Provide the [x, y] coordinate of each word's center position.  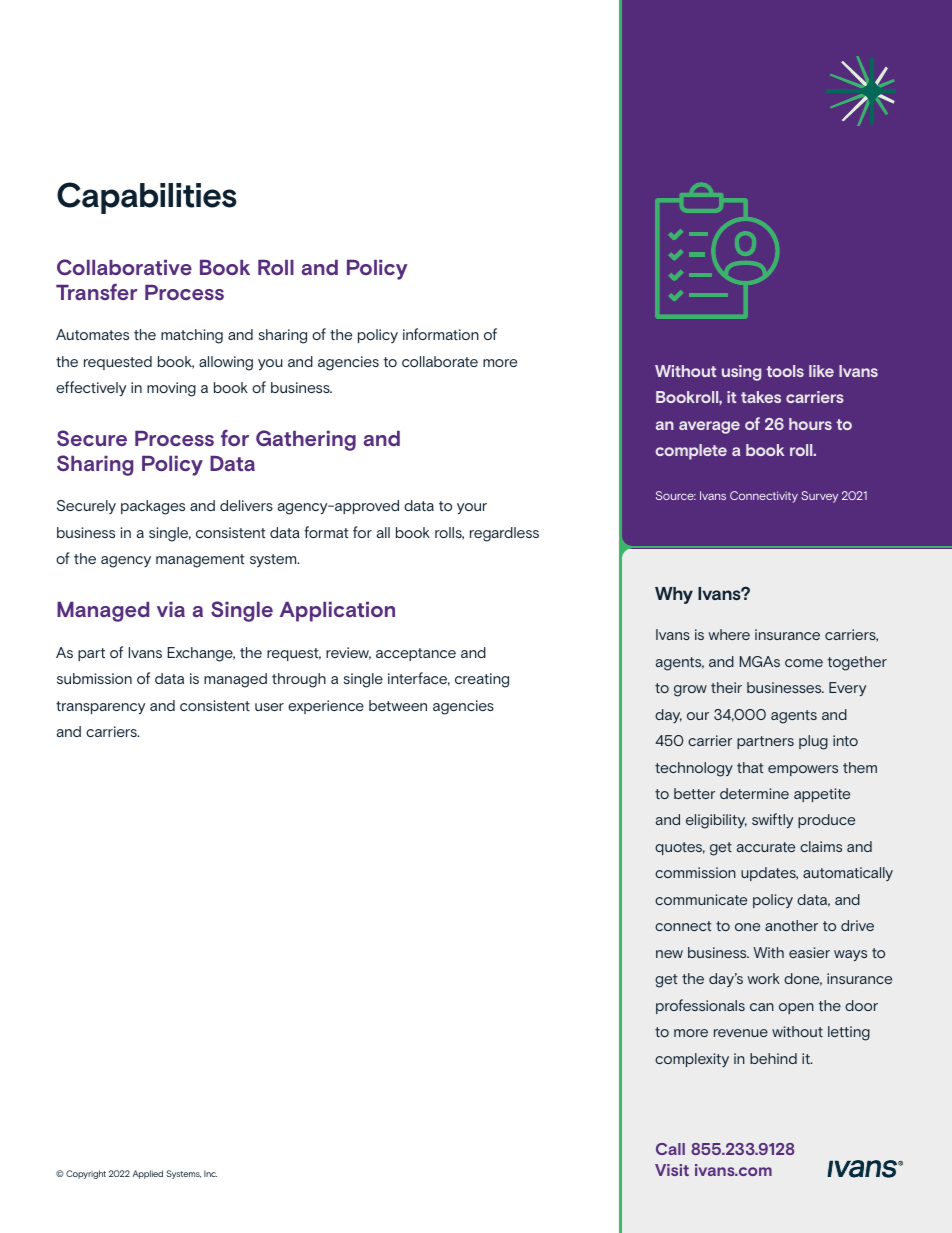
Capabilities [147, 198]
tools [785, 371]
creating [482, 680]
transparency [100, 707]
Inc [210, 1173]
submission [94, 678]
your [472, 508]
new [669, 954]
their [726, 687]
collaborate [440, 361]
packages [153, 507]
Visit [672, 1170]
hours [810, 424]
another [791, 925]
